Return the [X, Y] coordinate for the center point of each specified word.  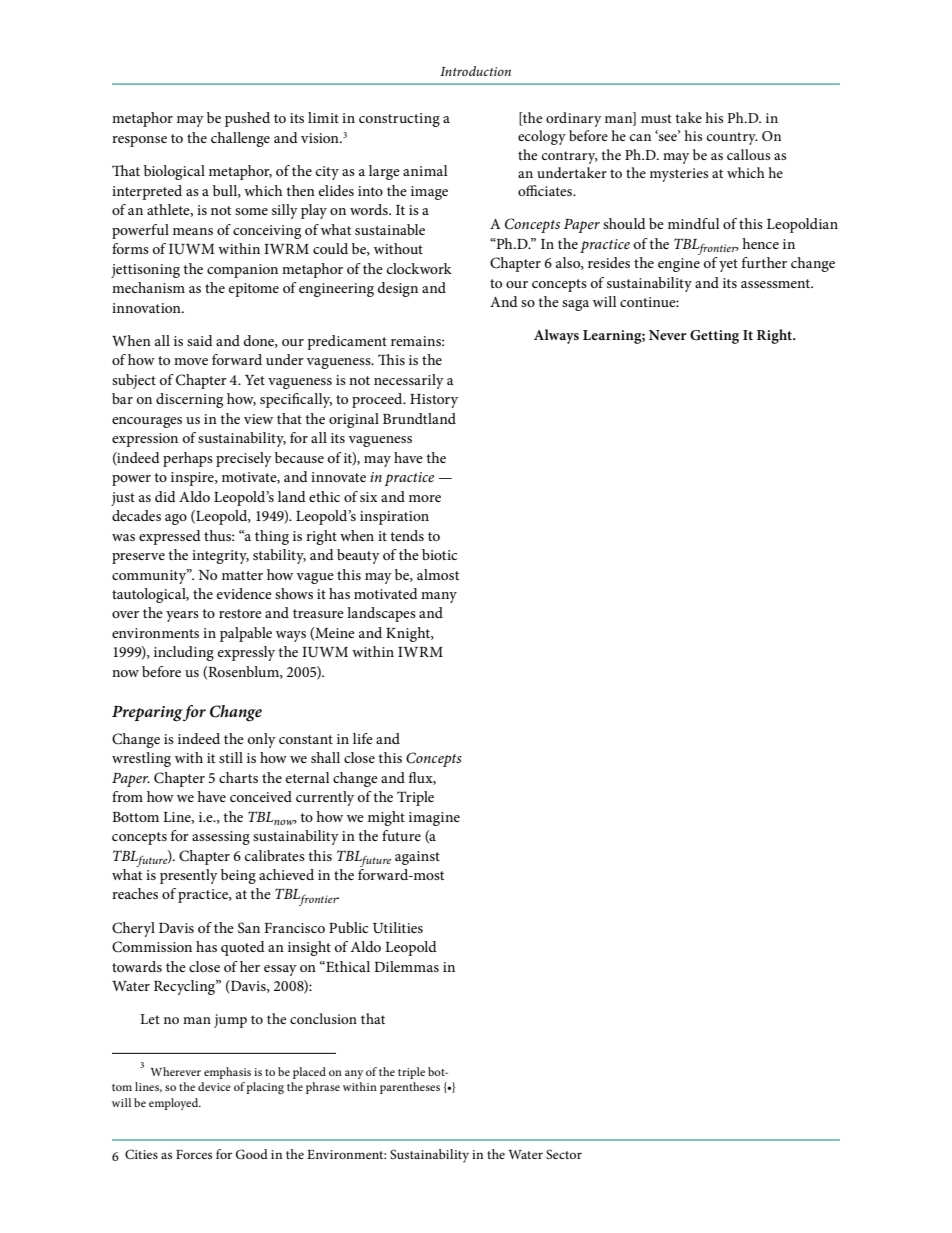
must [656, 118]
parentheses [410, 1088]
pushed [247, 119]
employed [175, 1104]
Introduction [475, 71]
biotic [439, 554]
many [439, 597]
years [182, 616]
